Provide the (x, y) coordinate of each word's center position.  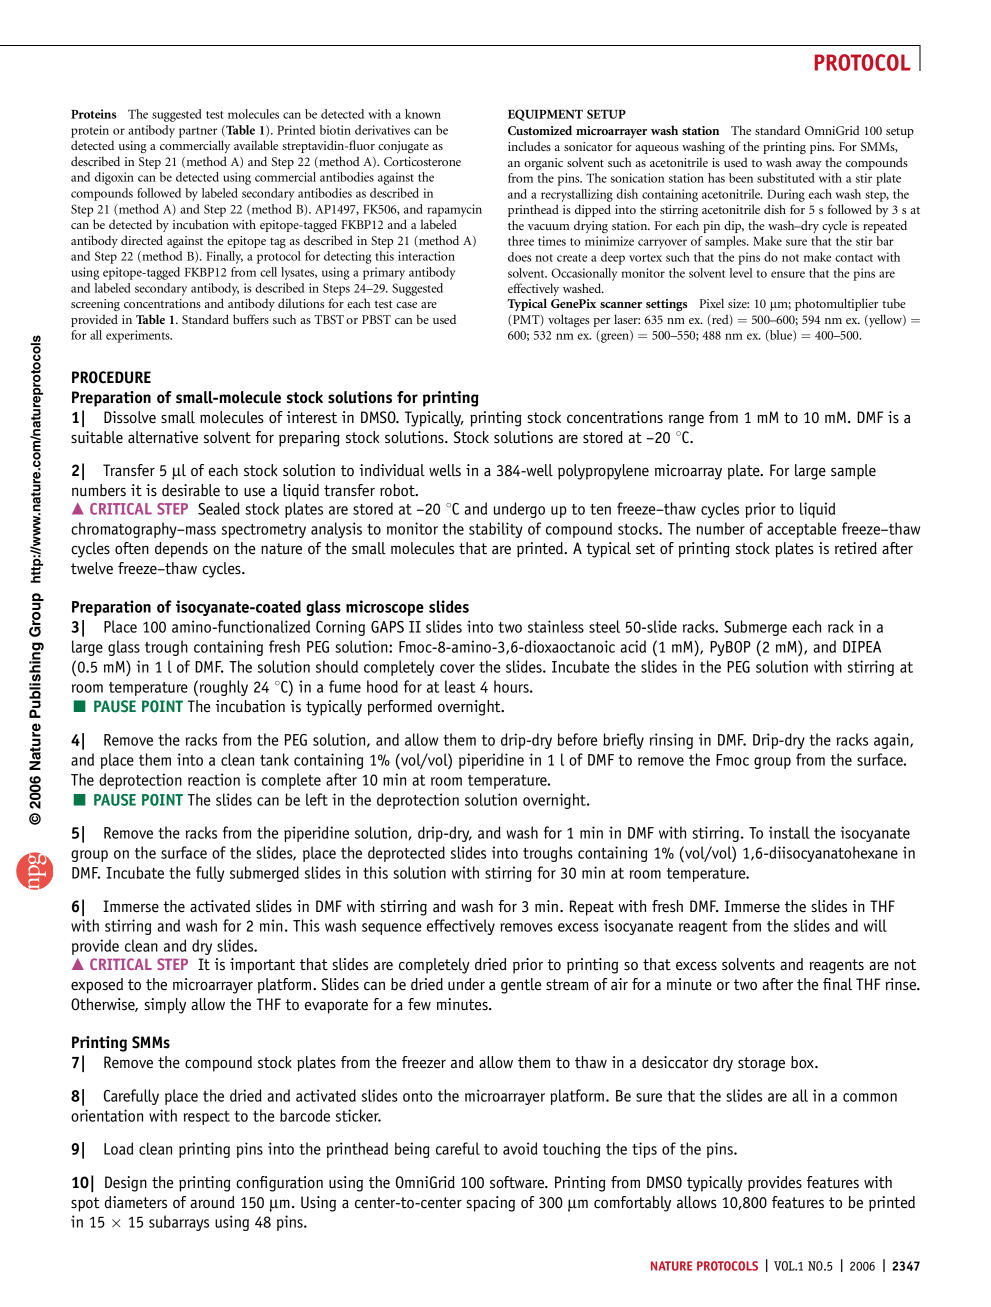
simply (165, 1006)
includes (529, 146)
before (577, 739)
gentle (521, 986)
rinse (901, 984)
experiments (139, 336)
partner (198, 132)
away (809, 165)
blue (781, 336)
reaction (214, 779)
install (789, 832)
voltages (568, 320)
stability (496, 530)
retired (856, 548)
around (212, 1202)
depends (181, 550)
